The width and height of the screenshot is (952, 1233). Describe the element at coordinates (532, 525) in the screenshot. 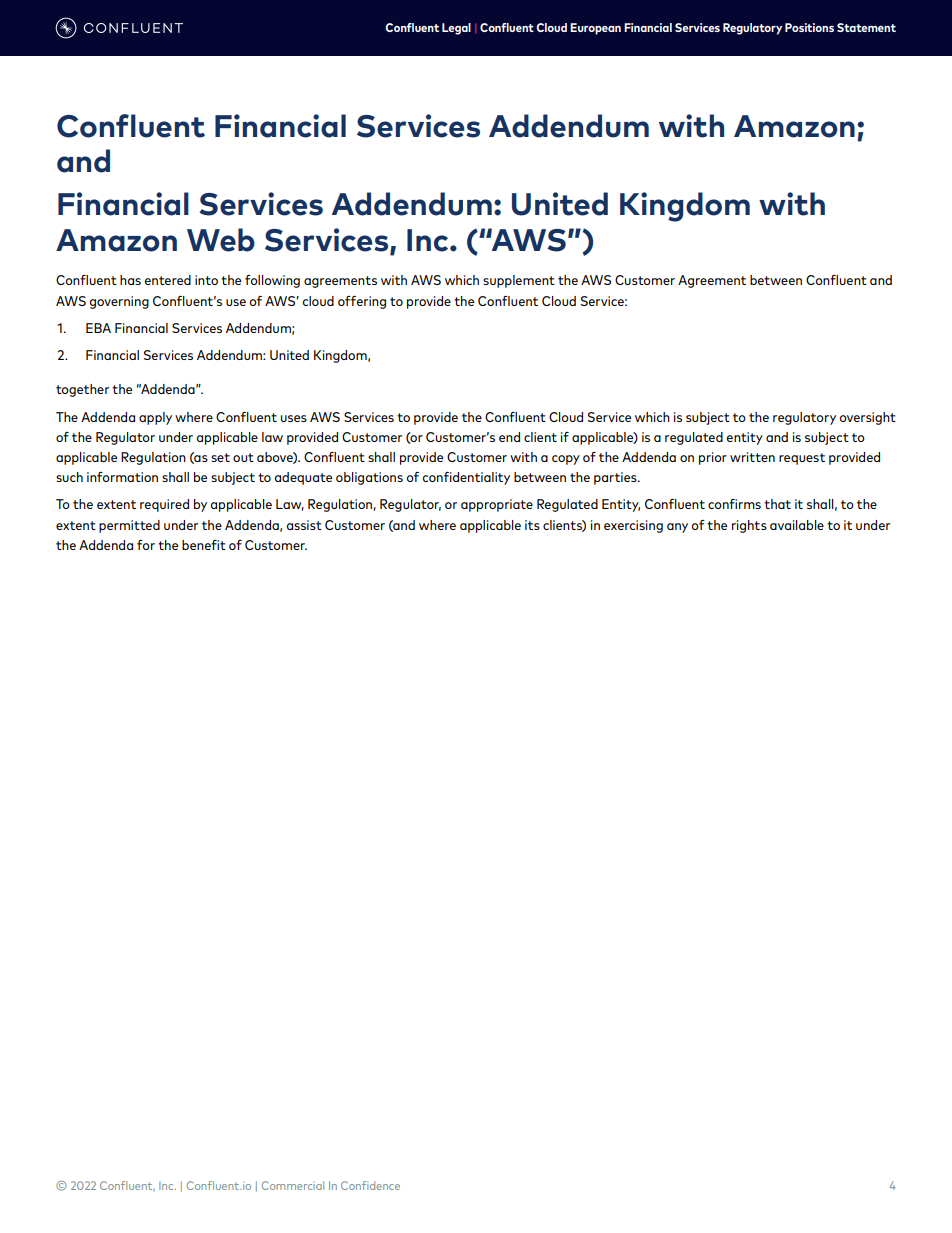

I see `its` at that location.
